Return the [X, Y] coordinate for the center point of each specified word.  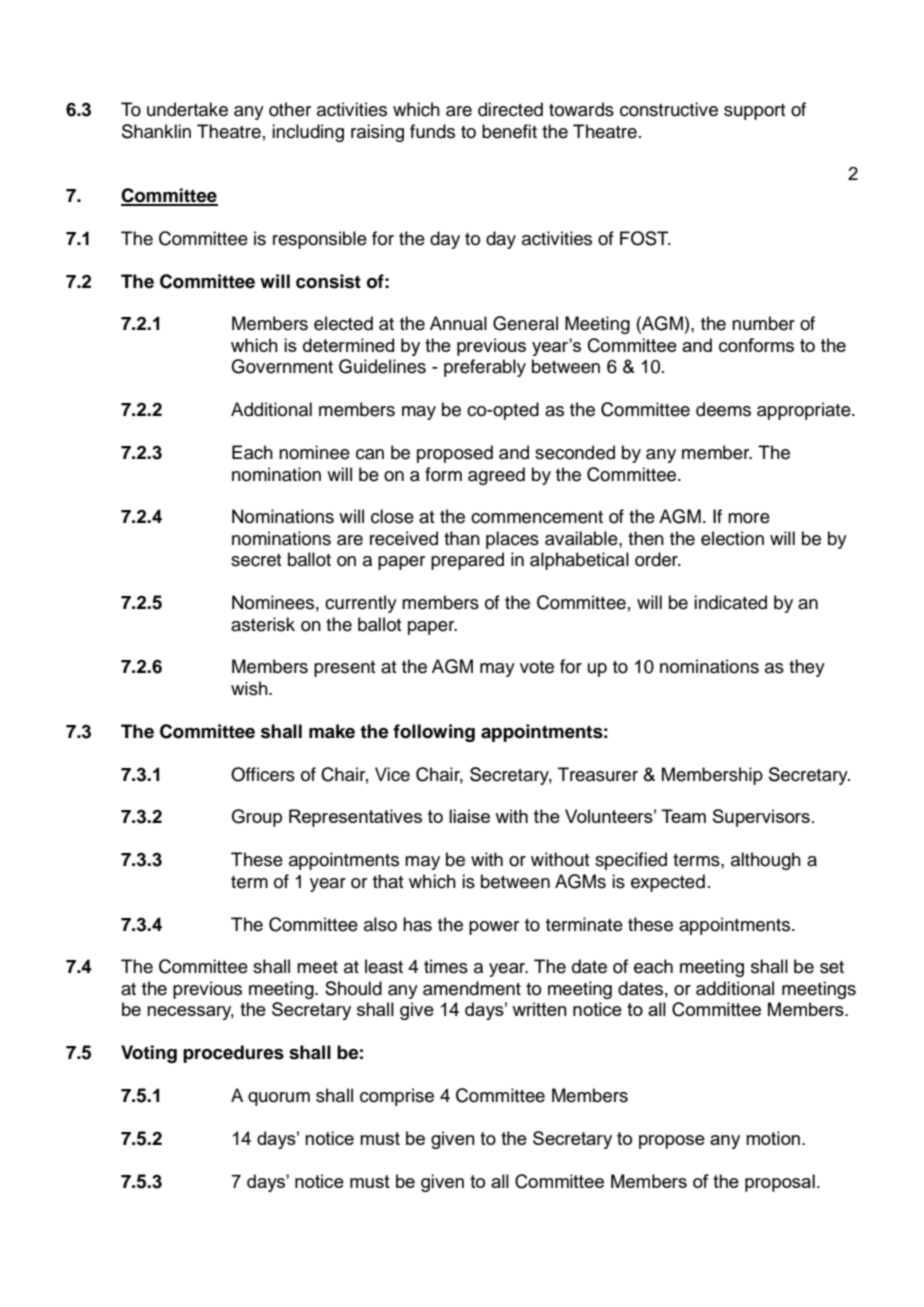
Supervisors [761, 818]
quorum [279, 1099]
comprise [397, 1097]
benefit [509, 131]
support [754, 112]
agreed [496, 476]
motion [773, 1138]
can [370, 454]
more [749, 518]
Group [257, 818]
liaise [469, 816]
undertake [187, 109]
